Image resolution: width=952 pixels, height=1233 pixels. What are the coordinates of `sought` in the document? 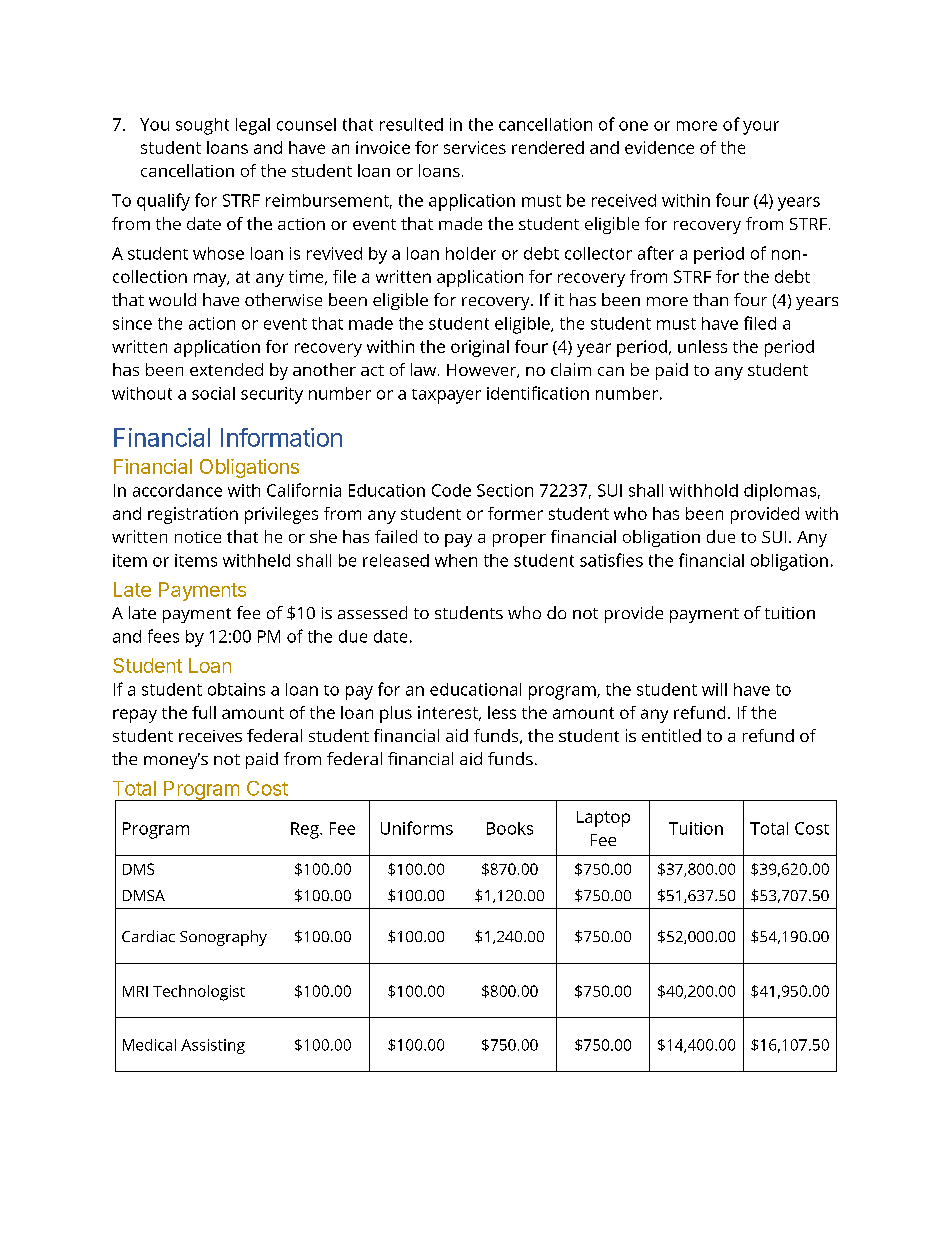 It's located at (202, 126).
